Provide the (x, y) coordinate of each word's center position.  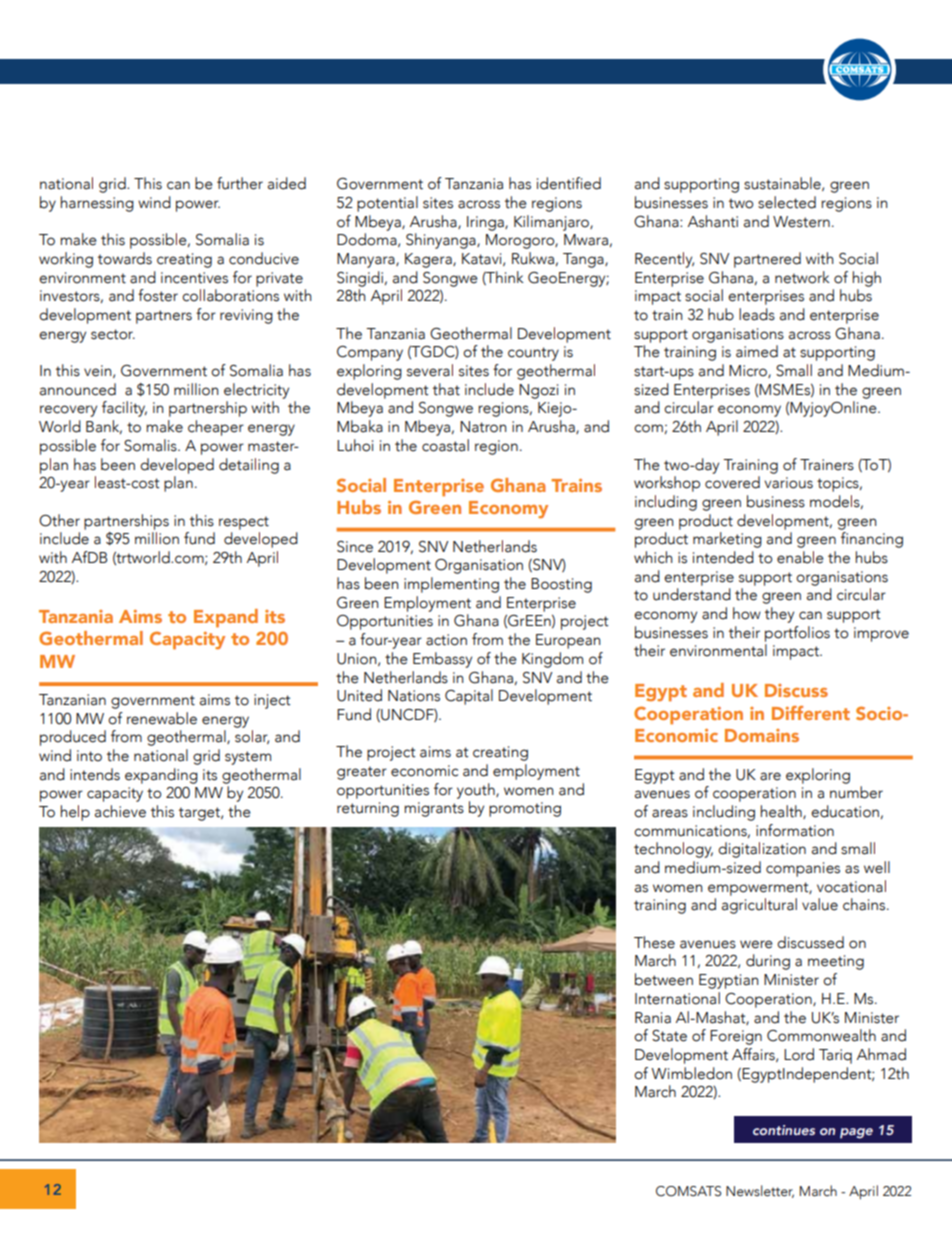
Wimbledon (691, 1073)
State (669, 1036)
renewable (162, 718)
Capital (469, 697)
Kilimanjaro (552, 223)
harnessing (97, 204)
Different (811, 713)
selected (787, 202)
